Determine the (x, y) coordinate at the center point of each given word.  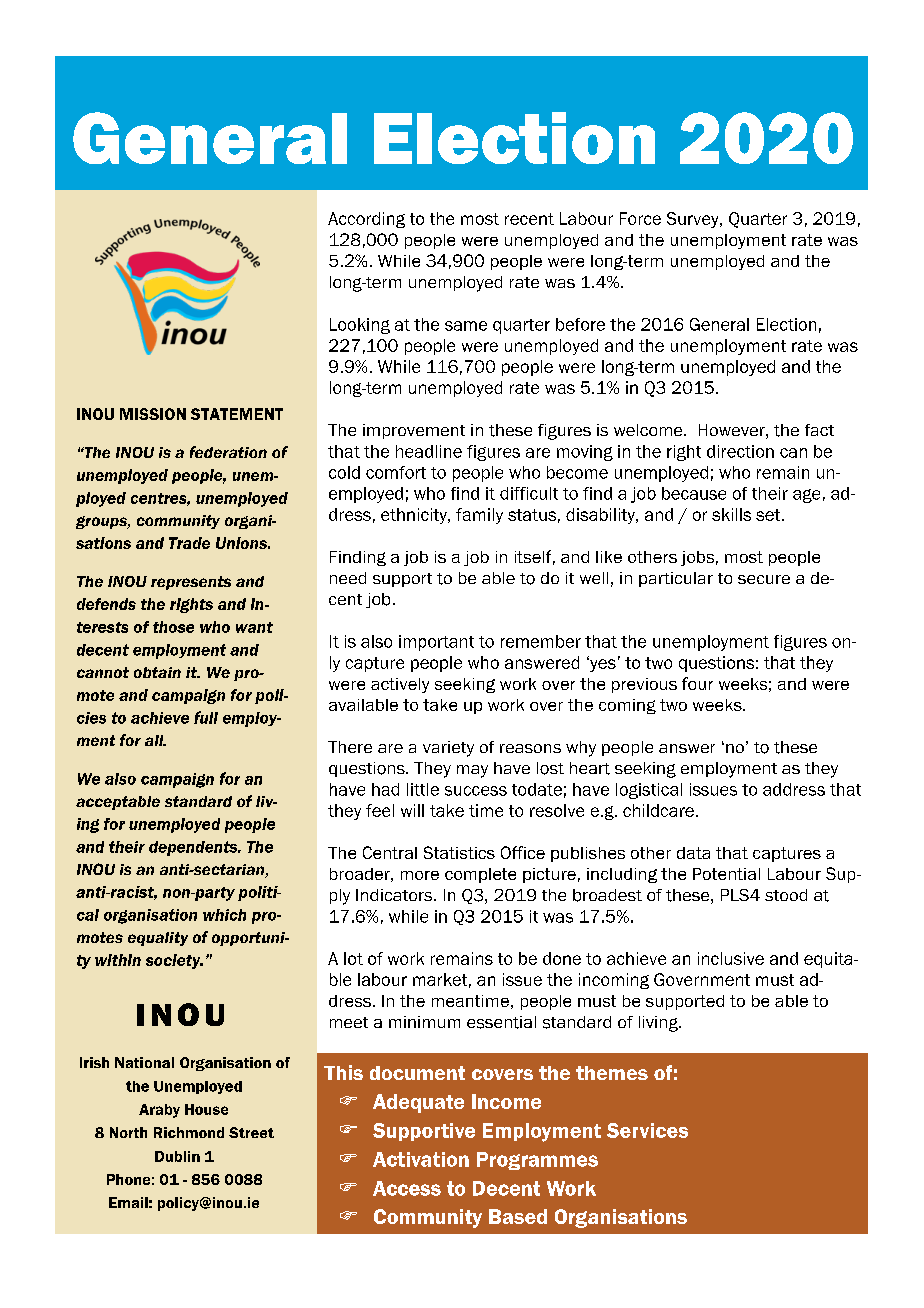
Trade (189, 543)
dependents (194, 848)
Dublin (177, 1156)
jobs (697, 558)
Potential (726, 874)
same (466, 326)
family (479, 516)
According (366, 220)
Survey (694, 220)
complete (480, 875)
